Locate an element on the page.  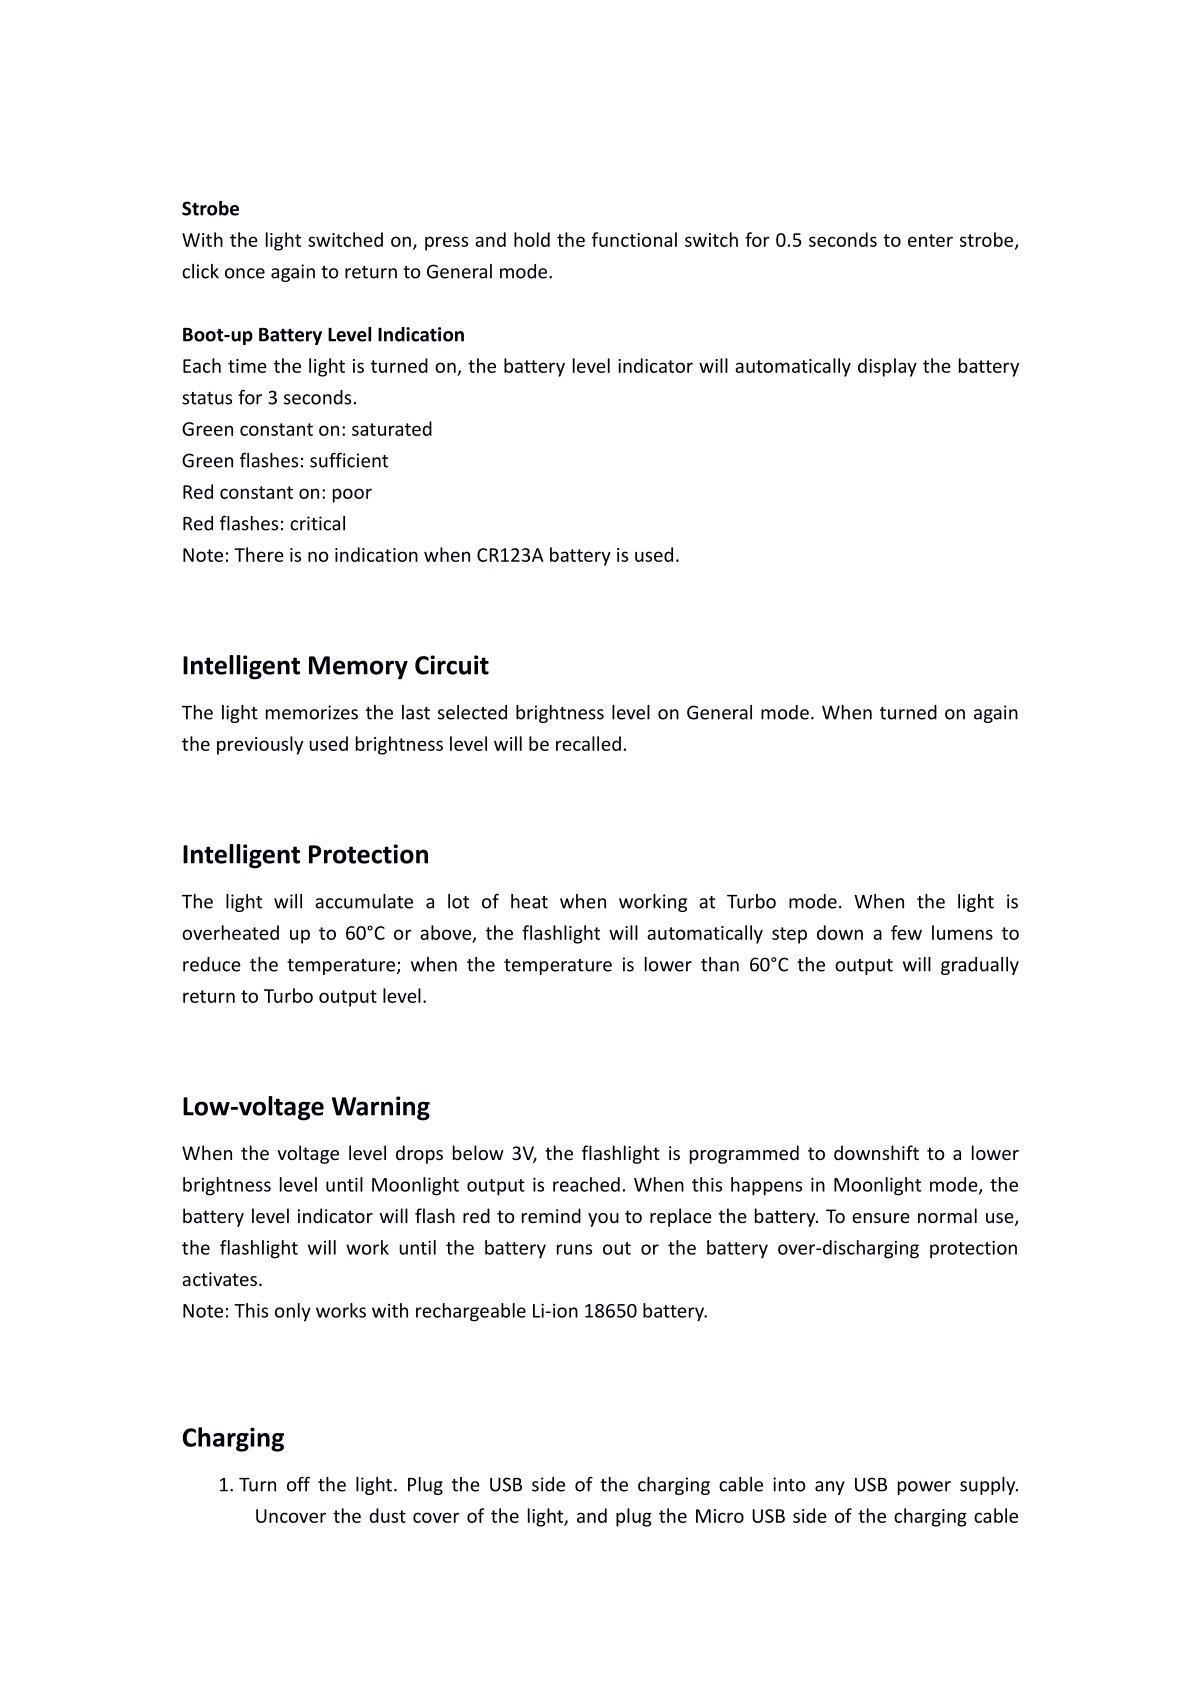
enter is located at coordinates (930, 240).
